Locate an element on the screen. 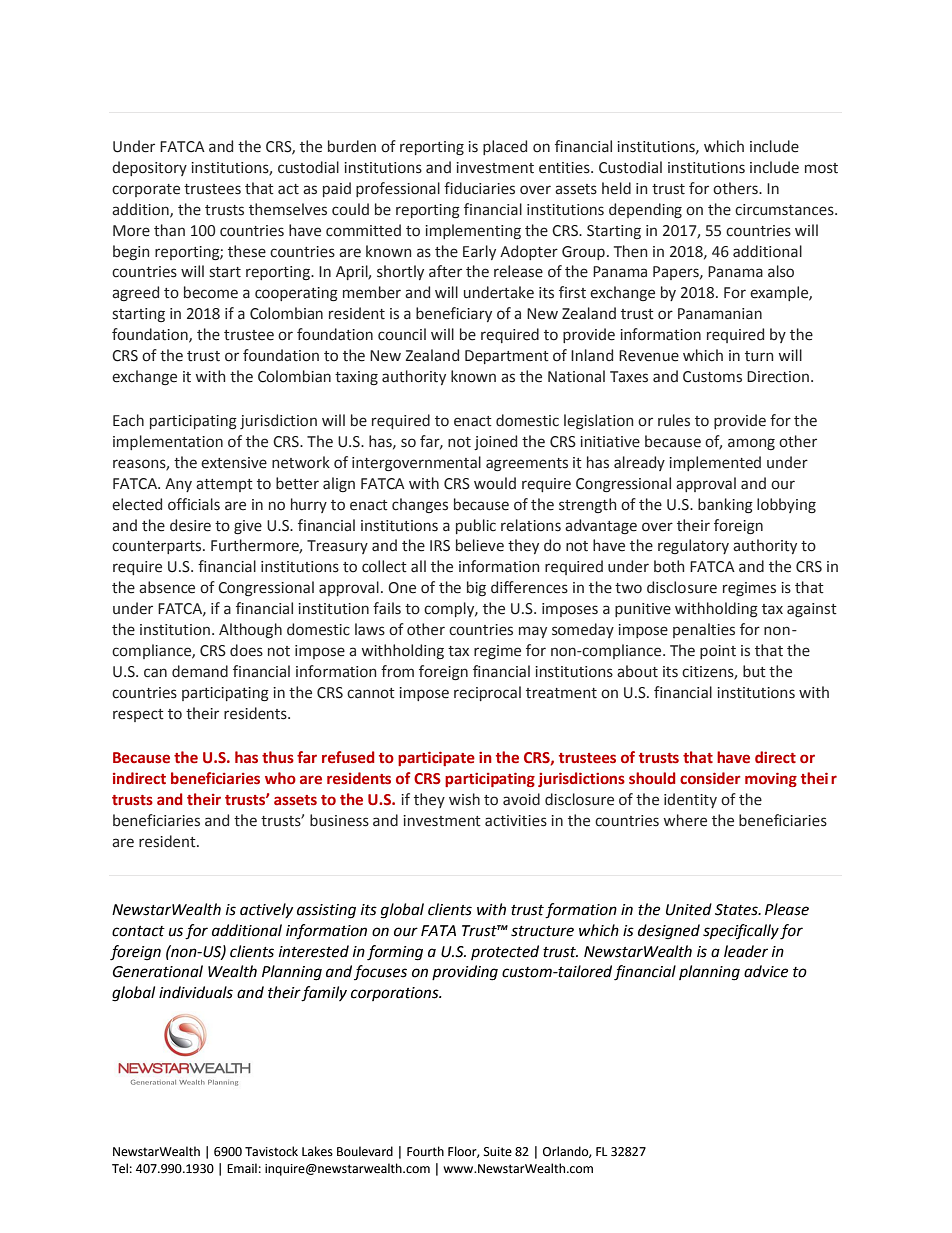  banking is located at coordinates (725, 505).
